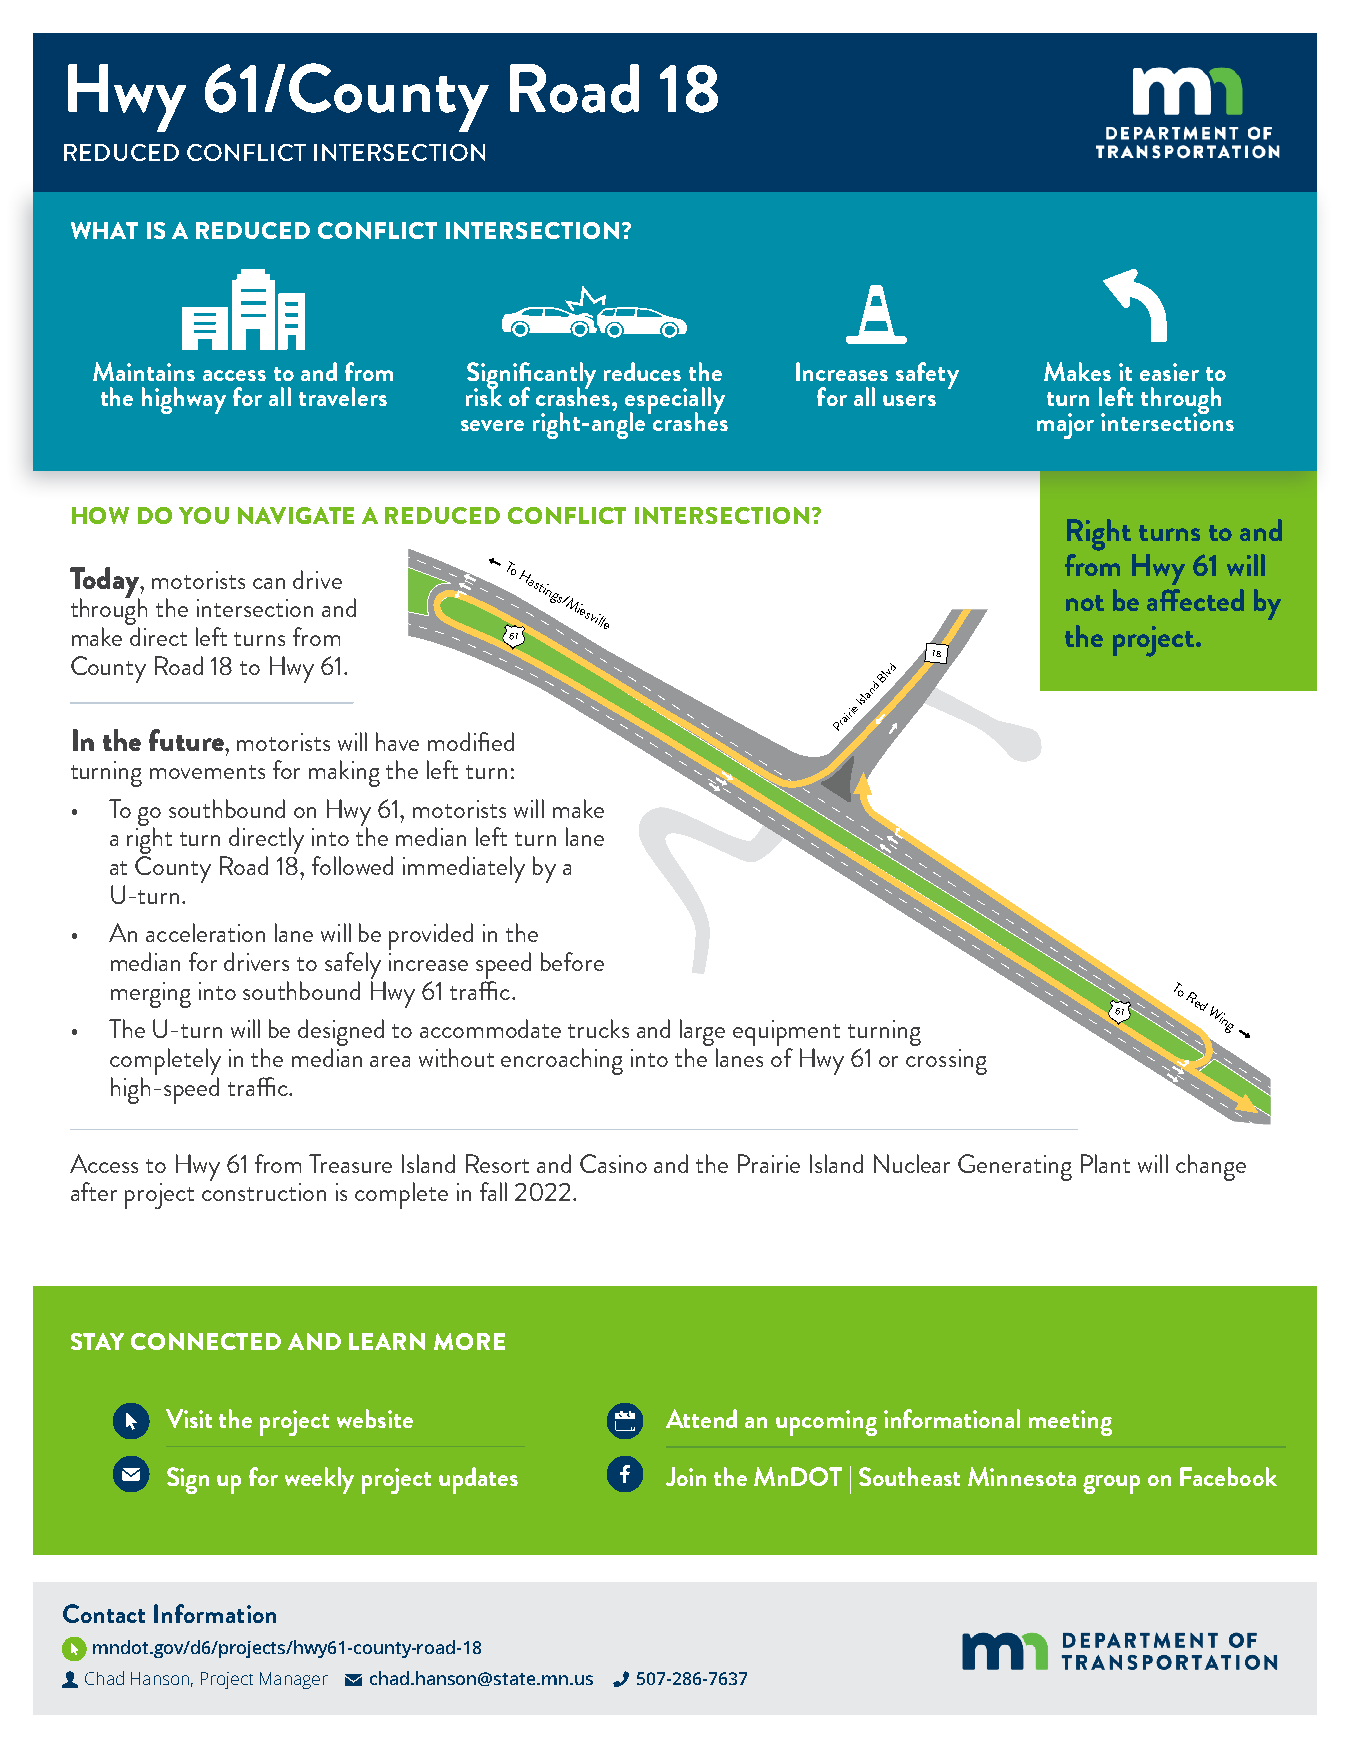 This screenshot has width=1350, height=1747. Describe the element at coordinates (1111, 1484) in the screenshot. I see `group` at that location.
